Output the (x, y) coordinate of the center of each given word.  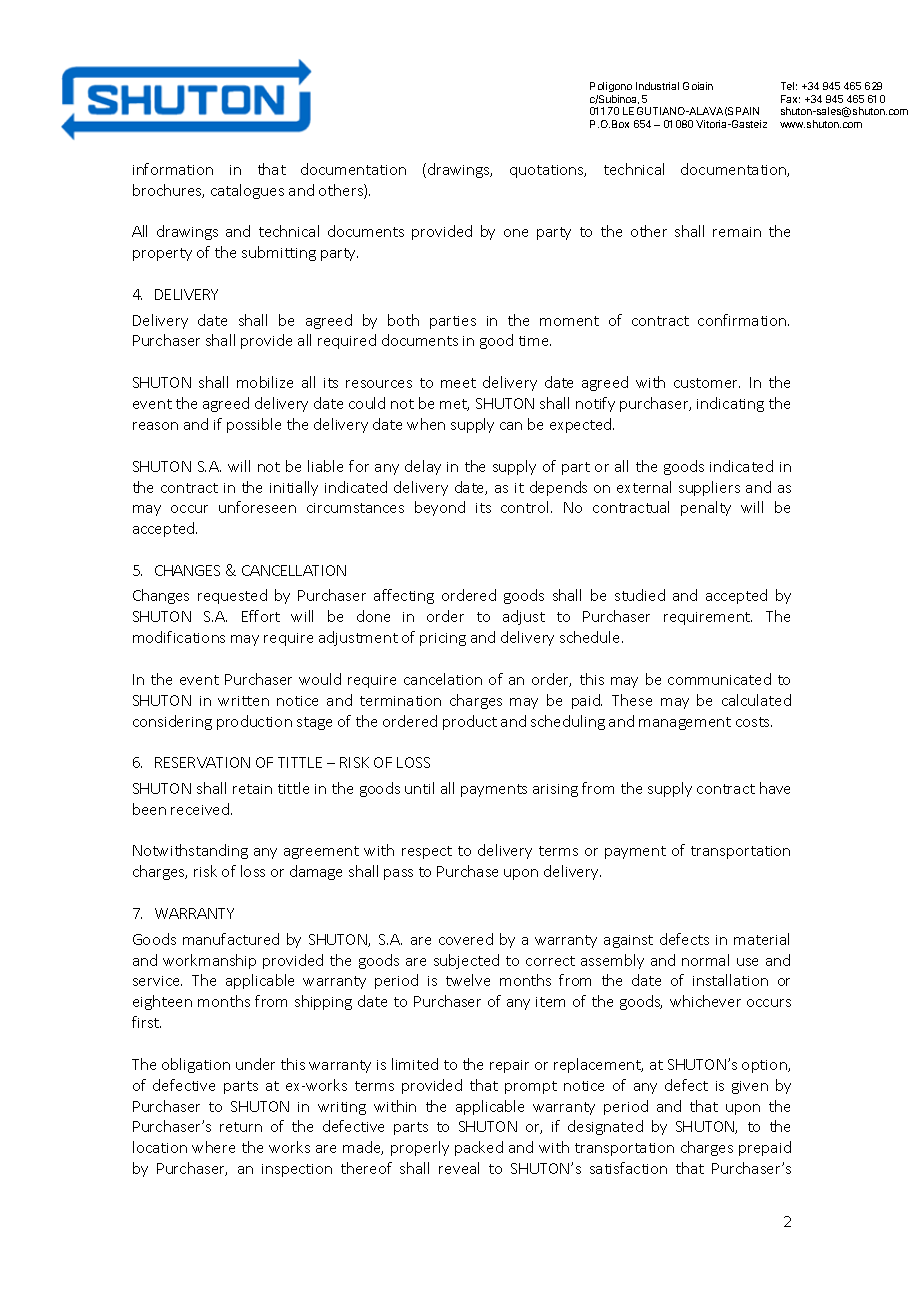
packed (479, 1148)
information (173, 169)
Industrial (657, 86)
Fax (790, 99)
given (750, 1087)
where (213, 1147)
